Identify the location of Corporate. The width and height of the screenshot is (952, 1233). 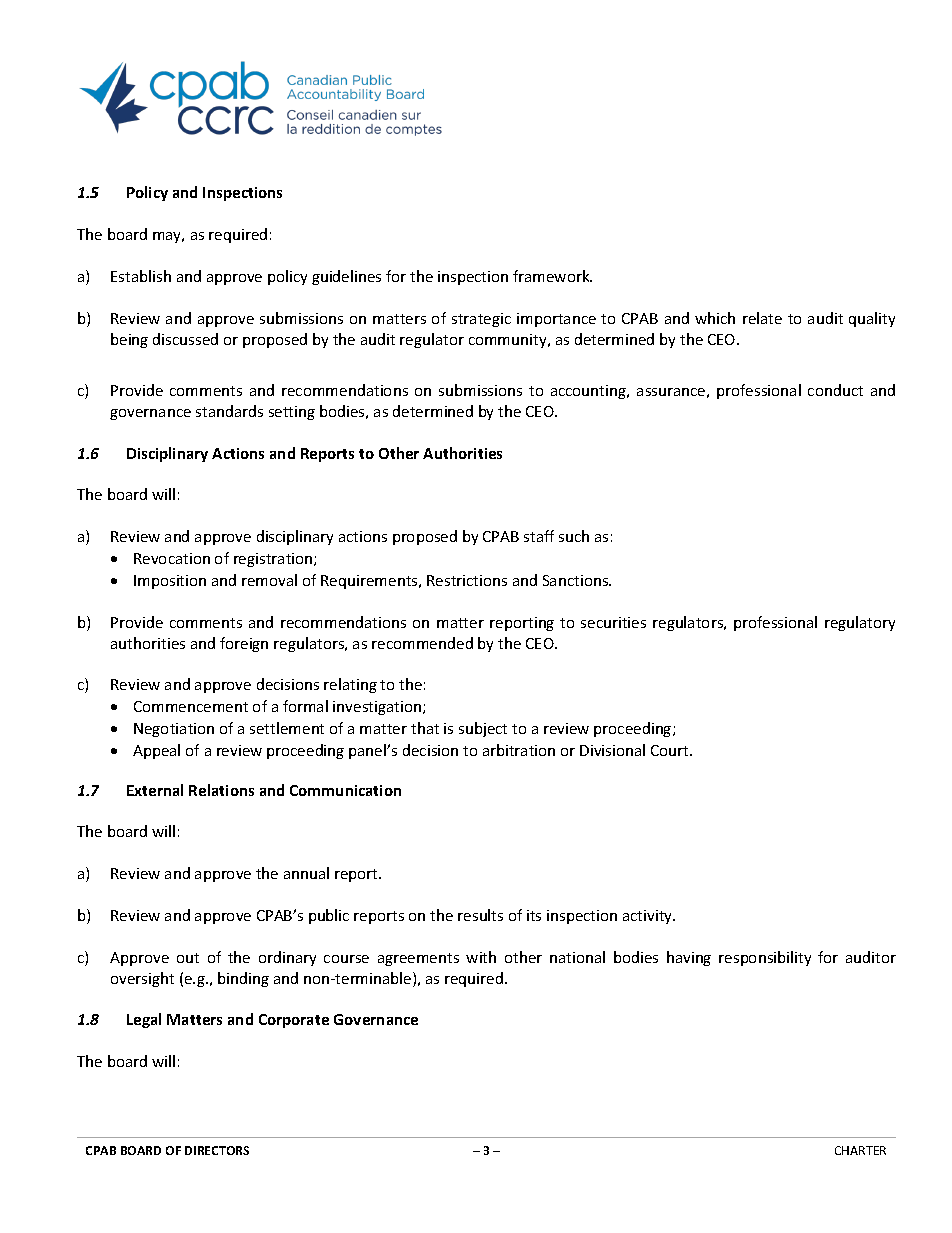
(294, 1021).
